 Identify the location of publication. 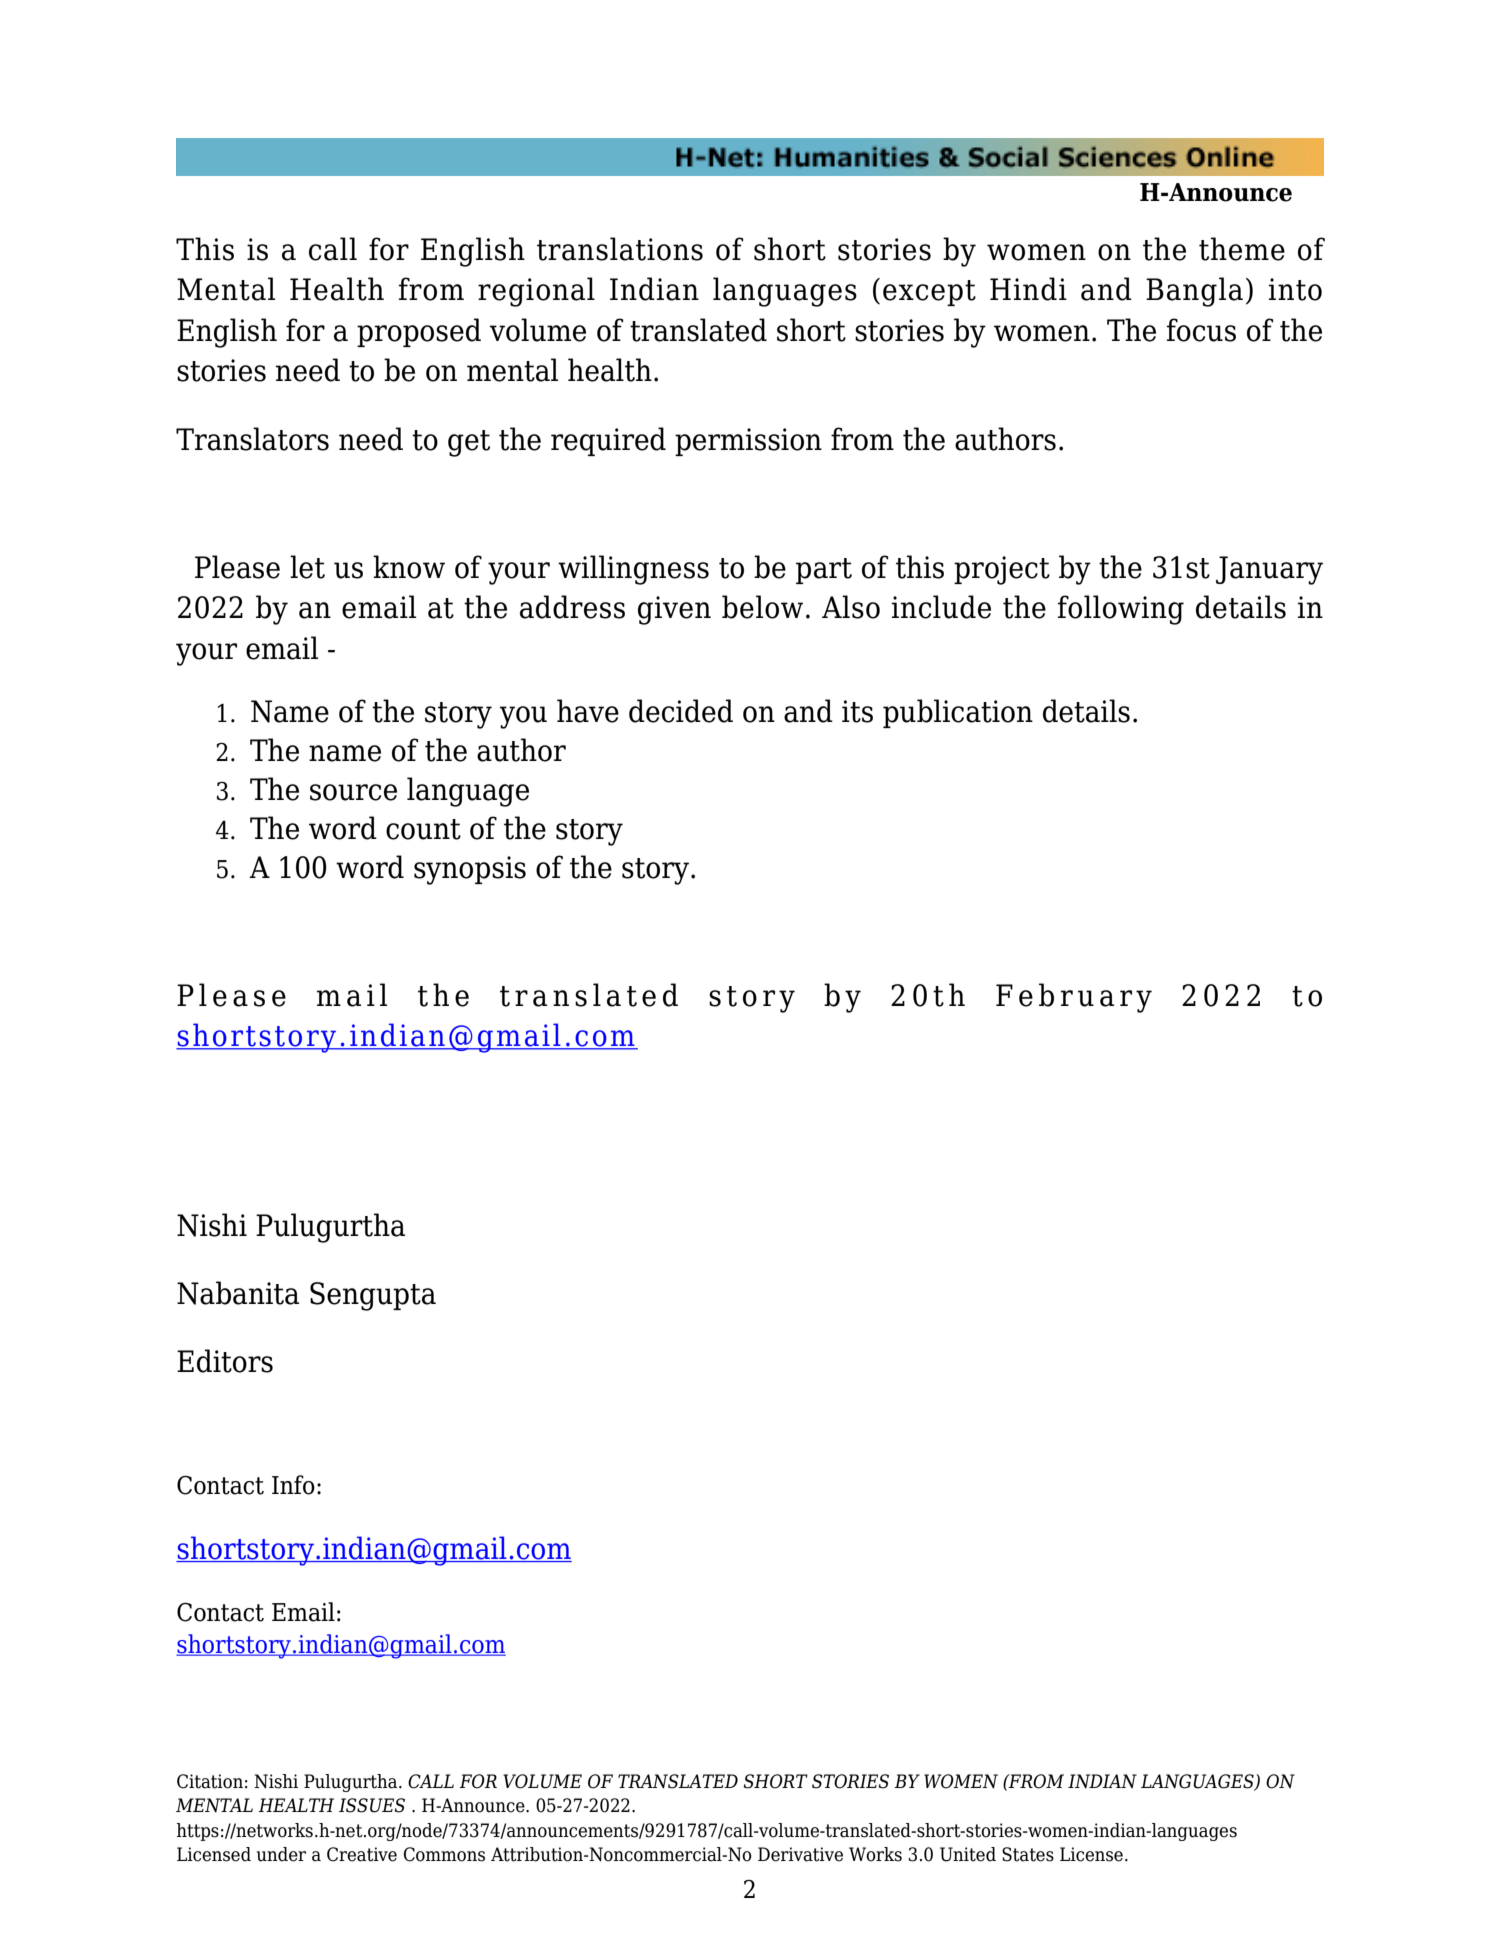
(958, 713).
